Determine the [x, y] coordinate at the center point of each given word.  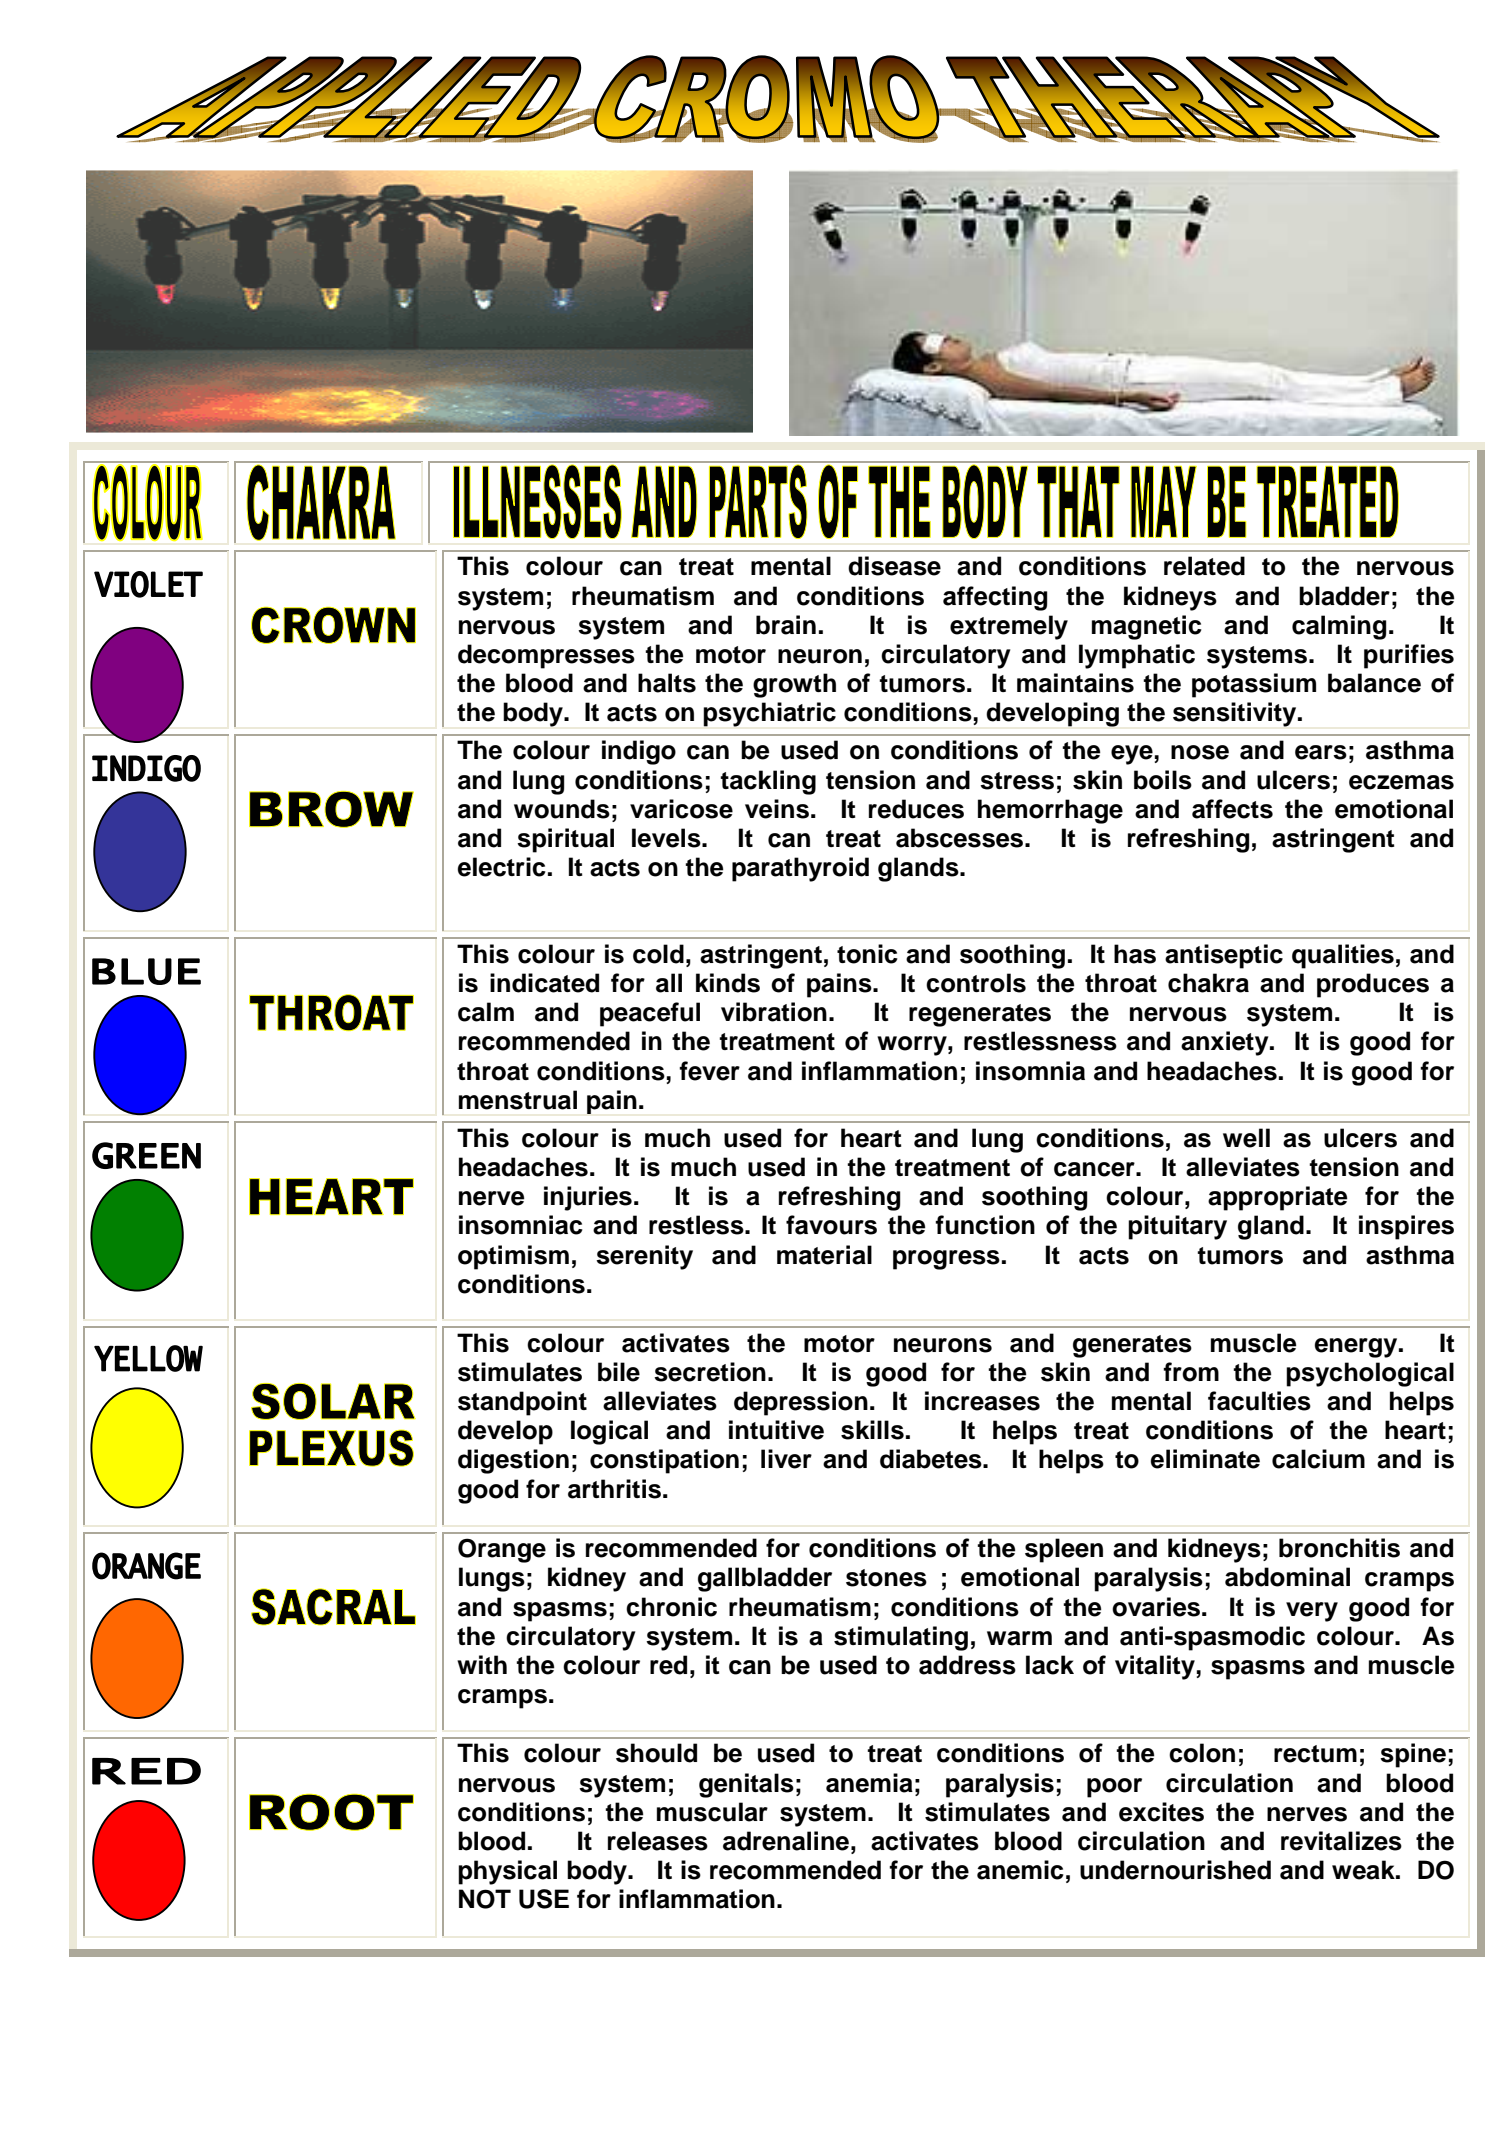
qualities [1343, 956]
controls [976, 983]
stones [886, 1578]
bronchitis [1339, 1548]
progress [946, 1260]
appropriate [1278, 1198]
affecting [995, 598]
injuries [588, 1198]
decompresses [546, 656]
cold [658, 954]
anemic [1020, 1870]
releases [658, 1841]
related [1204, 566]
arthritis [614, 1489]
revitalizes [1341, 1841]
